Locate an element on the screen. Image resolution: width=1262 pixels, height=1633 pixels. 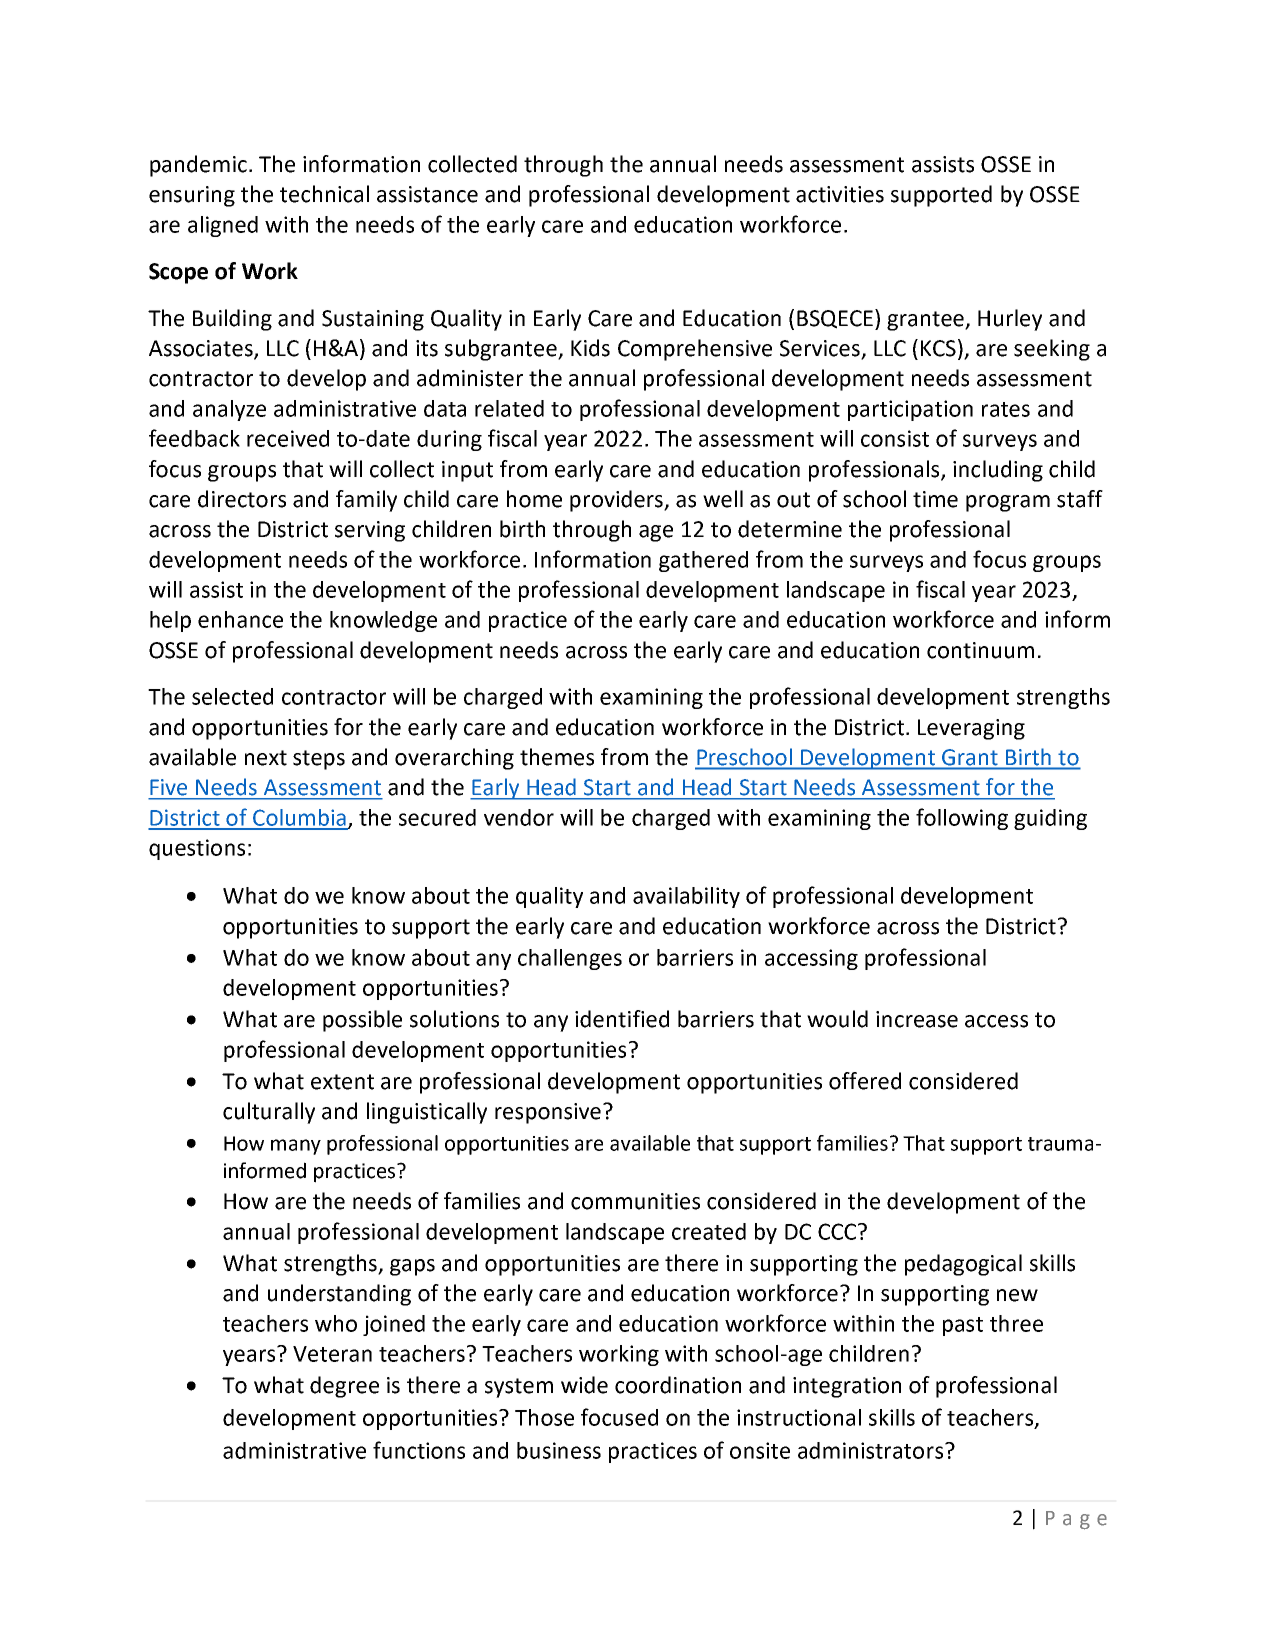
increase is located at coordinates (917, 1019).
